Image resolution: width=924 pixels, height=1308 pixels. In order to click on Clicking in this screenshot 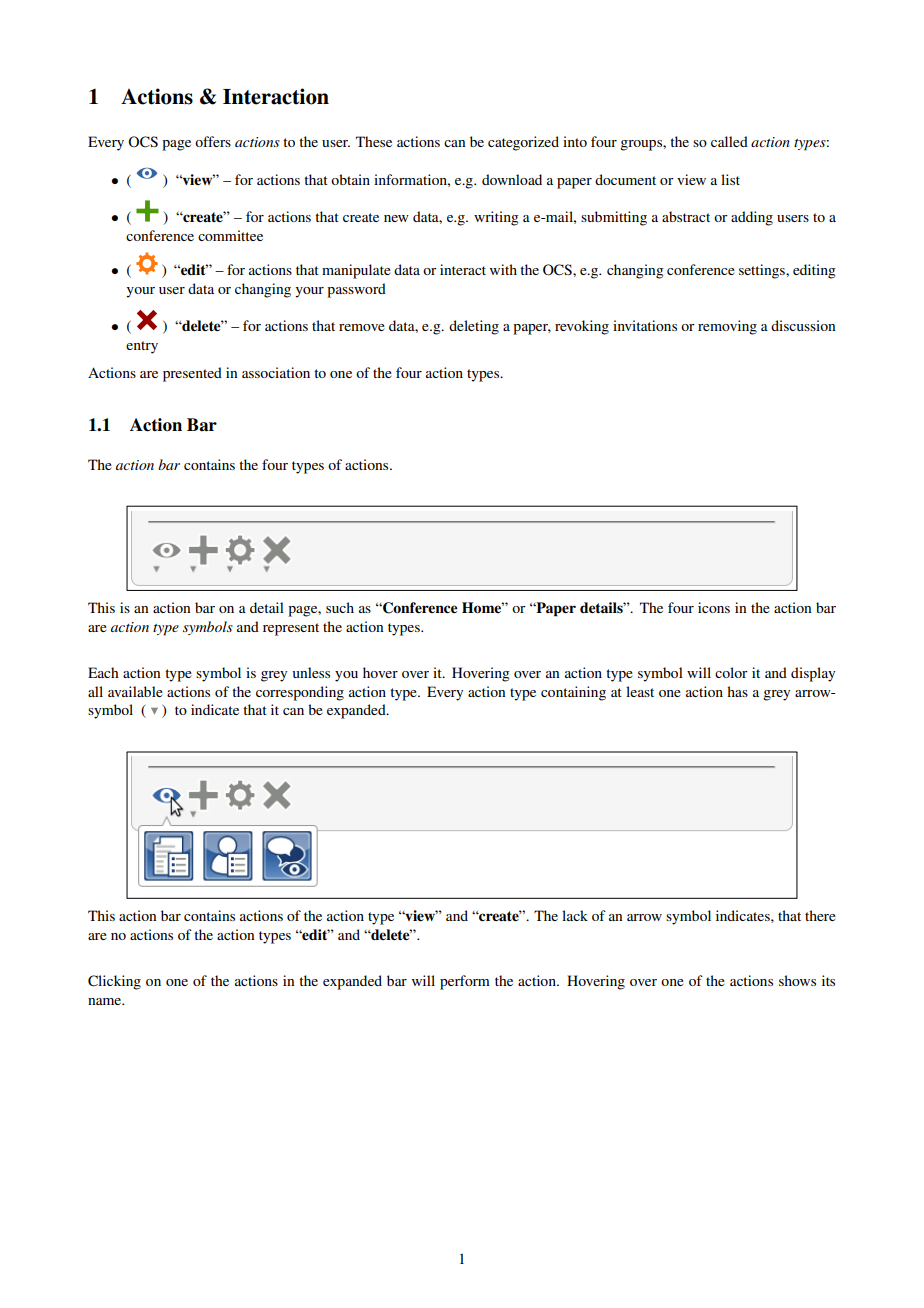, I will do `click(114, 982)`.
